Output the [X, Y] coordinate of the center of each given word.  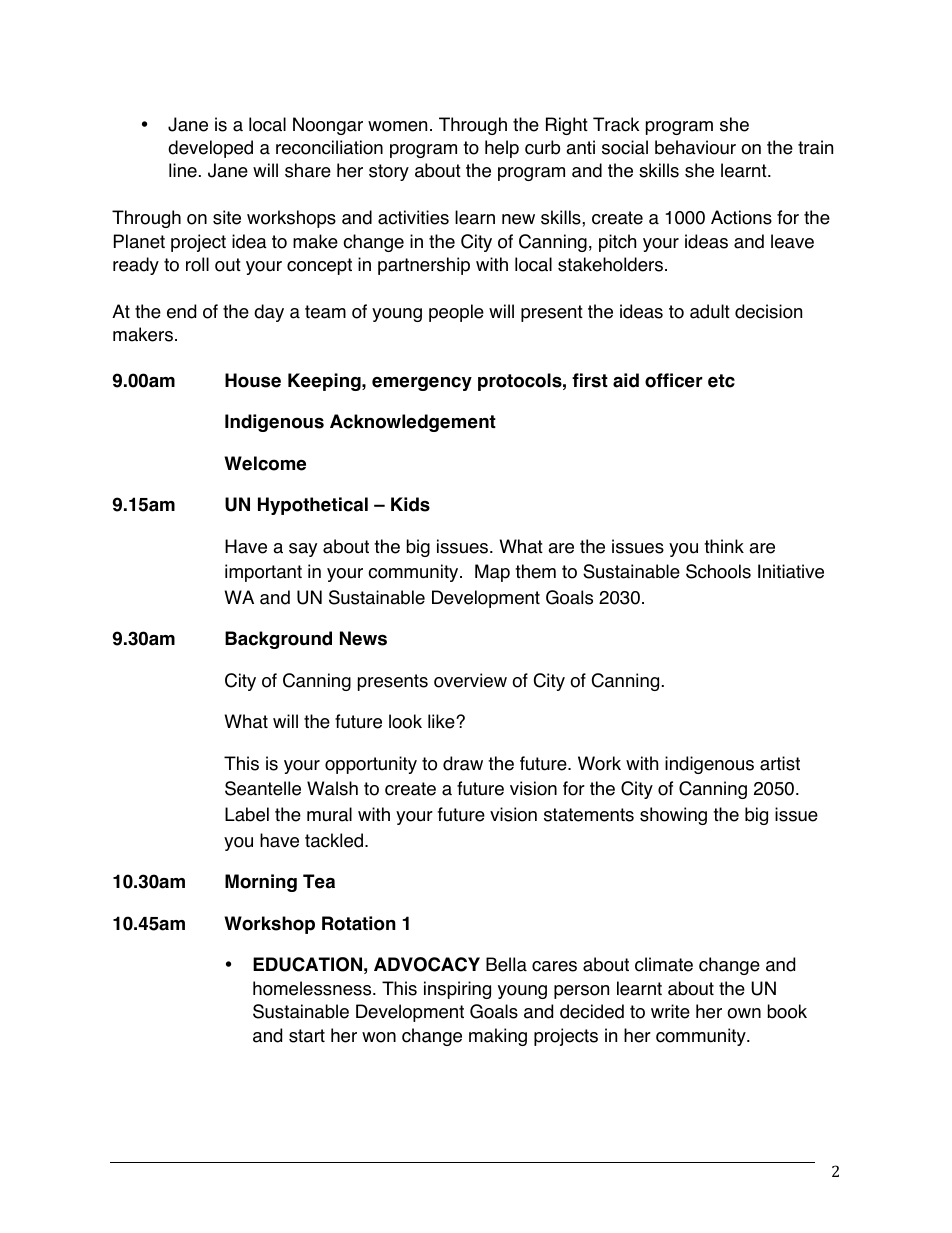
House [253, 380]
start [307, 1036]
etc [721, 381]
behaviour [695, 147]
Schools [718, 571]
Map [492, 573]
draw [463, 763]
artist [780, 763]
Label [247, 814]
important [263, 573]
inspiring [457, 990]
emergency [422, 384]
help [502, 149]
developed [210, 149]
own [744, 1013]
